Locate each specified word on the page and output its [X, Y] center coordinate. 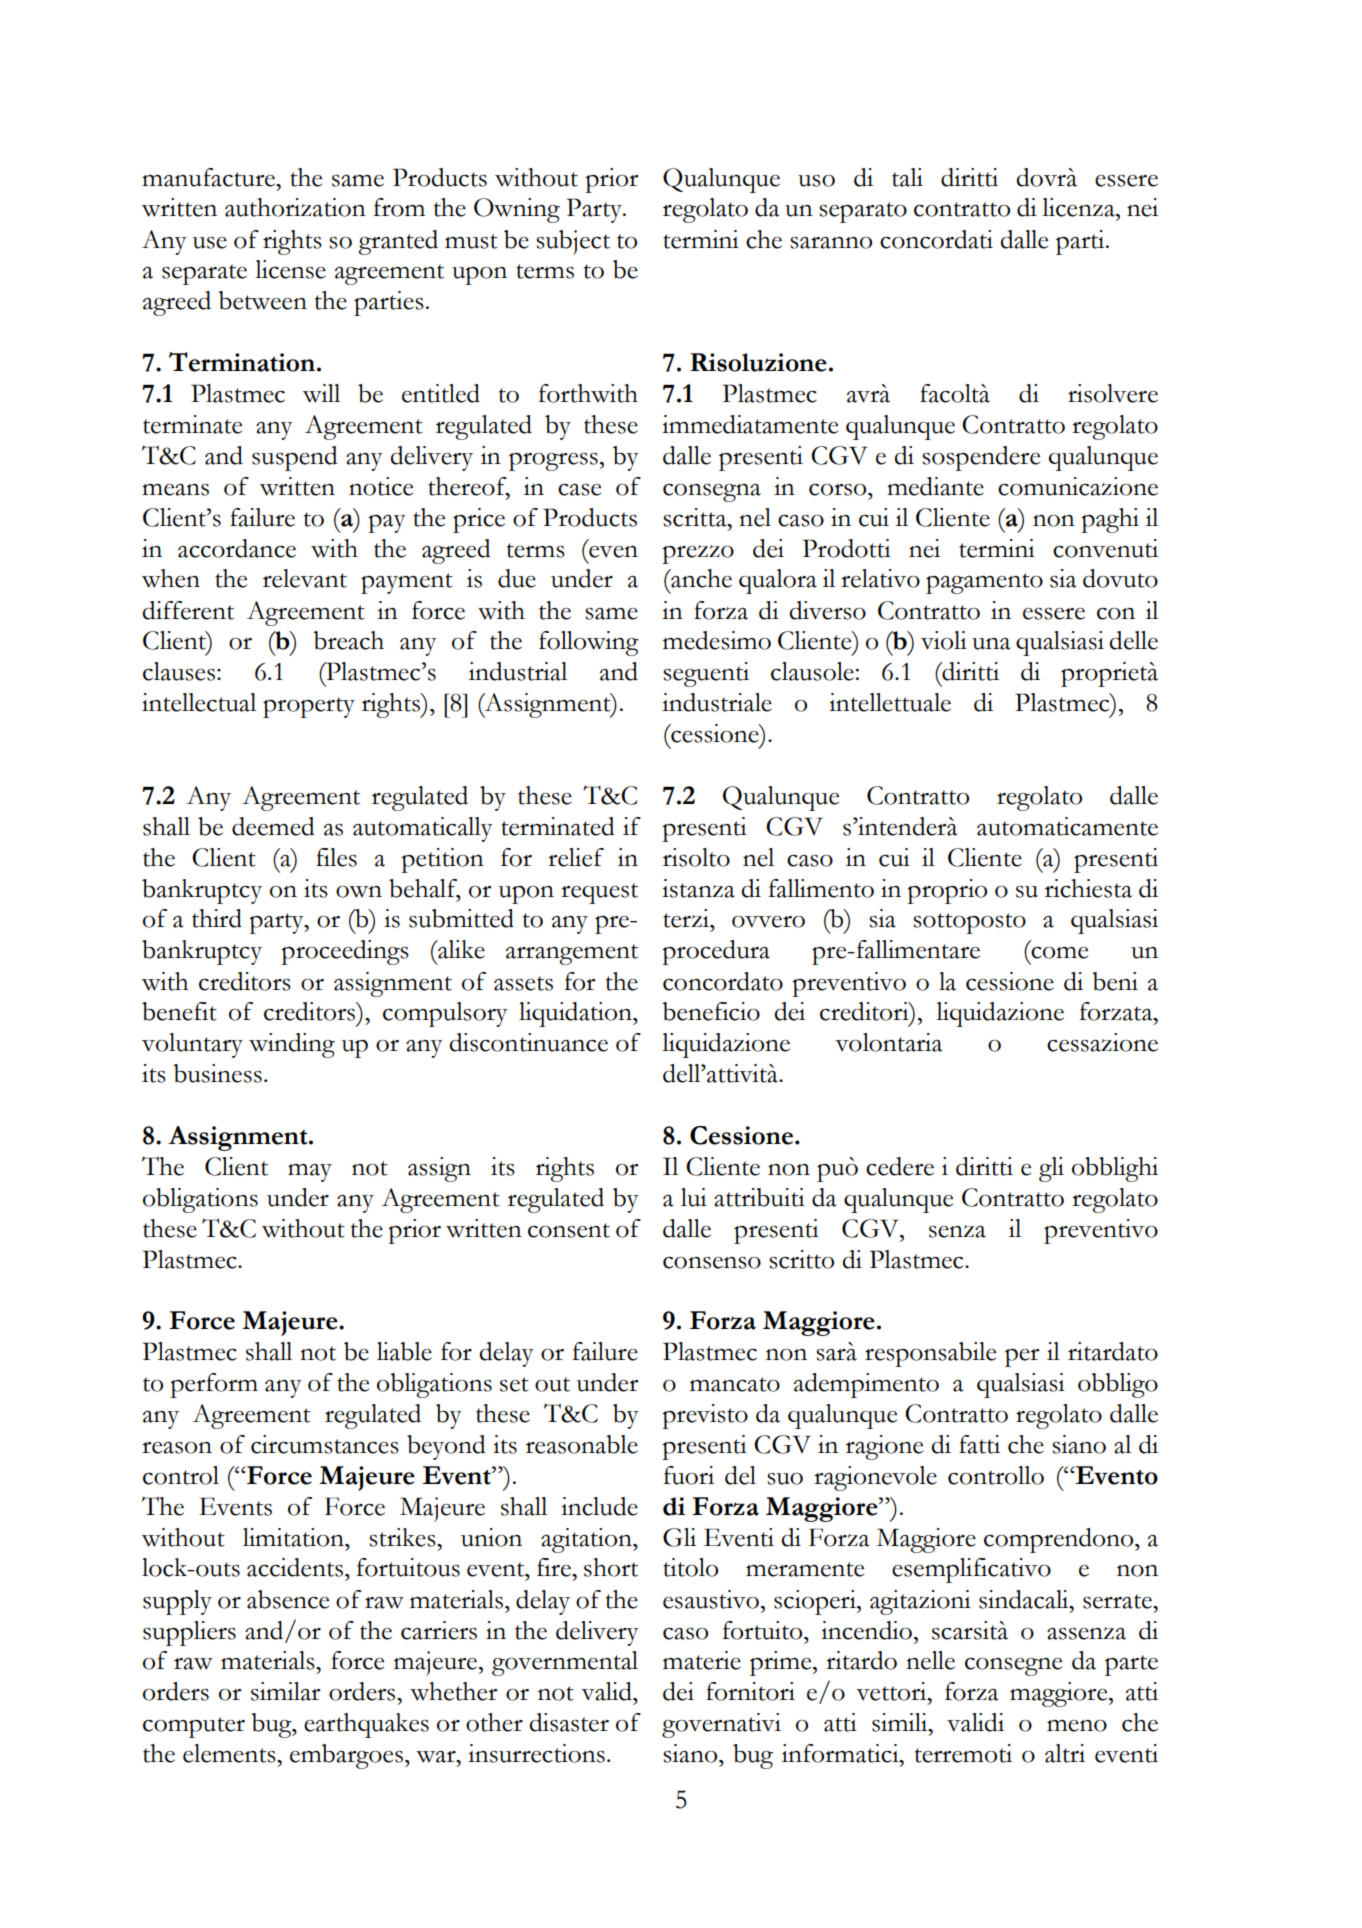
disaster [569, 1722]
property [309, 707]
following [589, 643]
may [310, 1173]
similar [285, 1691]
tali [907, 177]
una [991, 644]
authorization [295, 207]
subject [573, 242]
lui [694, 1197]
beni [1115, 981]
